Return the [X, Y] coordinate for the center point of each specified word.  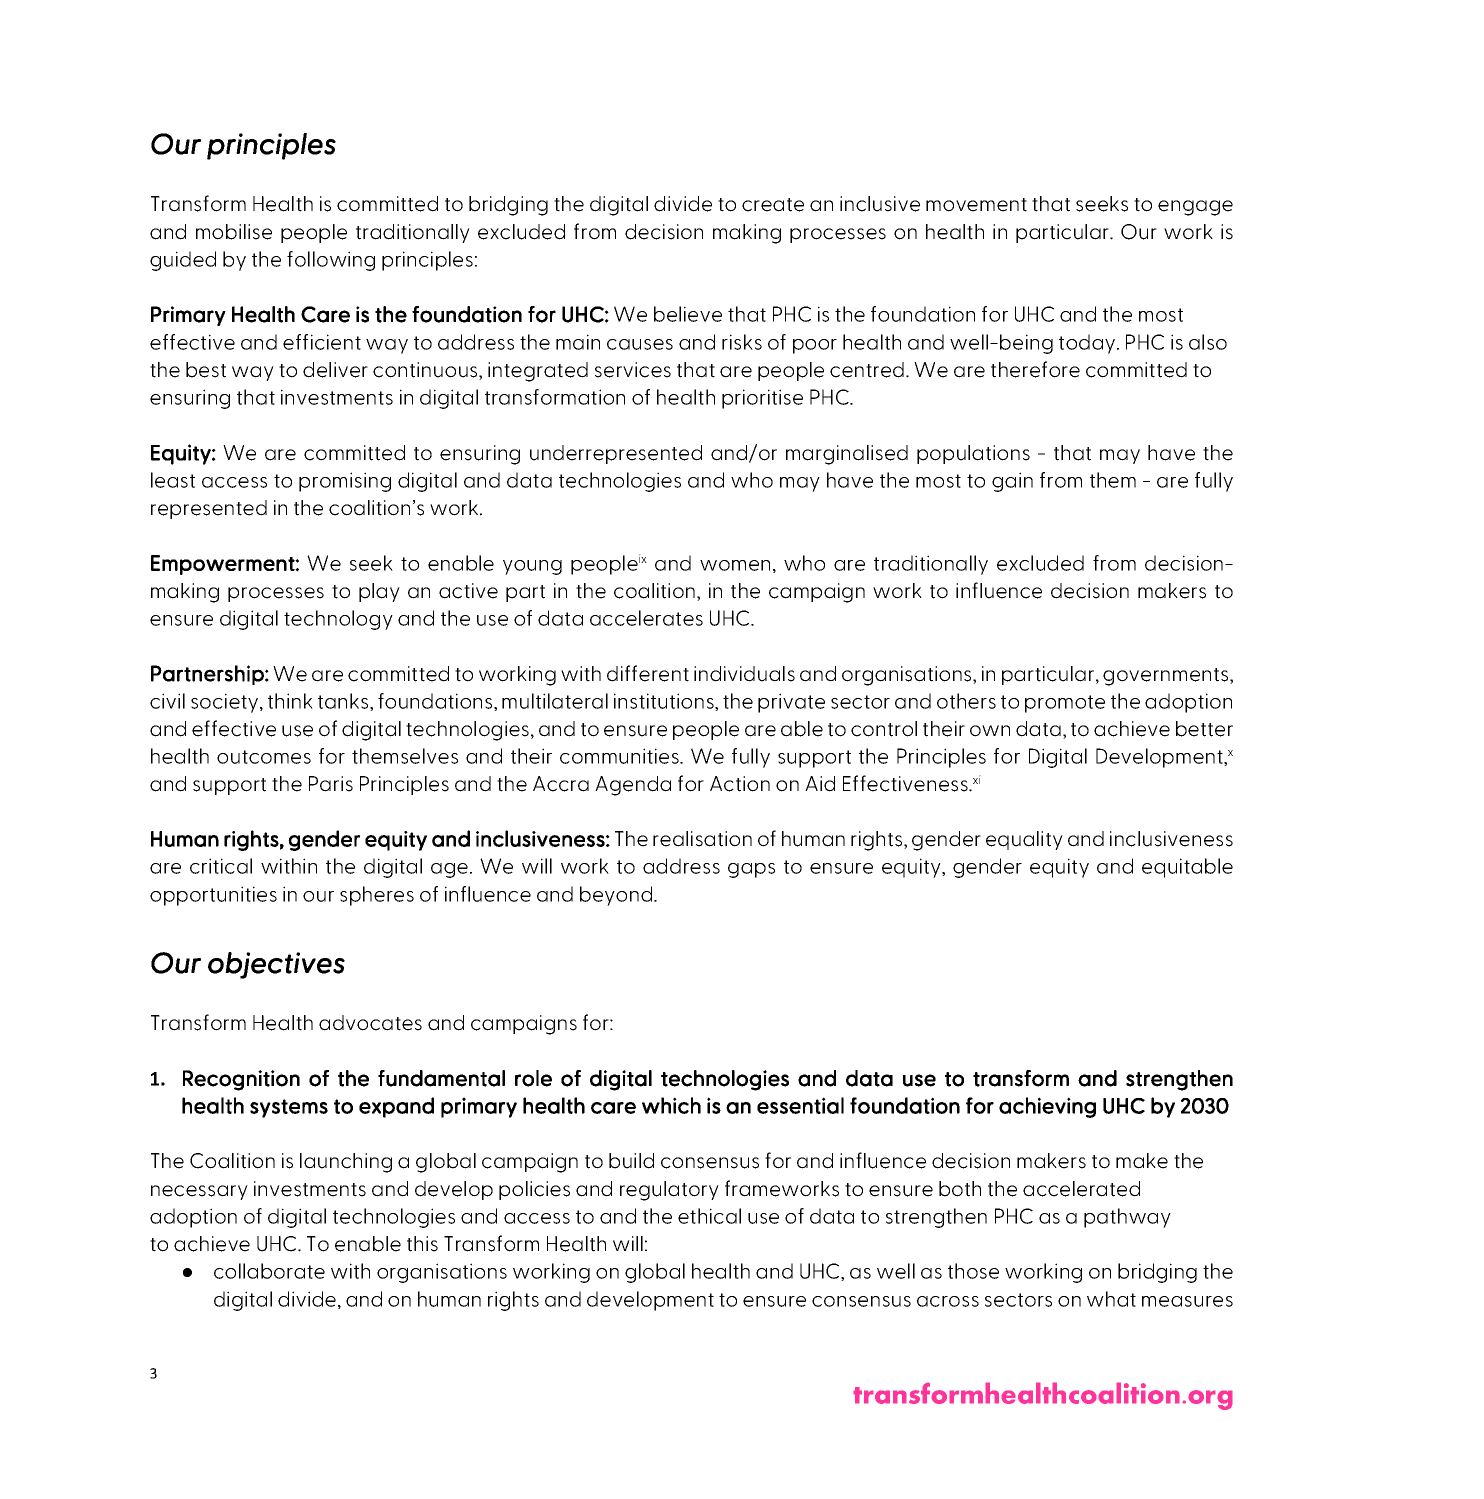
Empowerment [223, 565]
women [735, 565]
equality [1024, 840]
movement [976, 205]
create [773, 205]
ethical [709, 1216]
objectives [276, 965]
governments [1167, 677]
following [331, 261]
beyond [617, 896]
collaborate [269, 1271]
